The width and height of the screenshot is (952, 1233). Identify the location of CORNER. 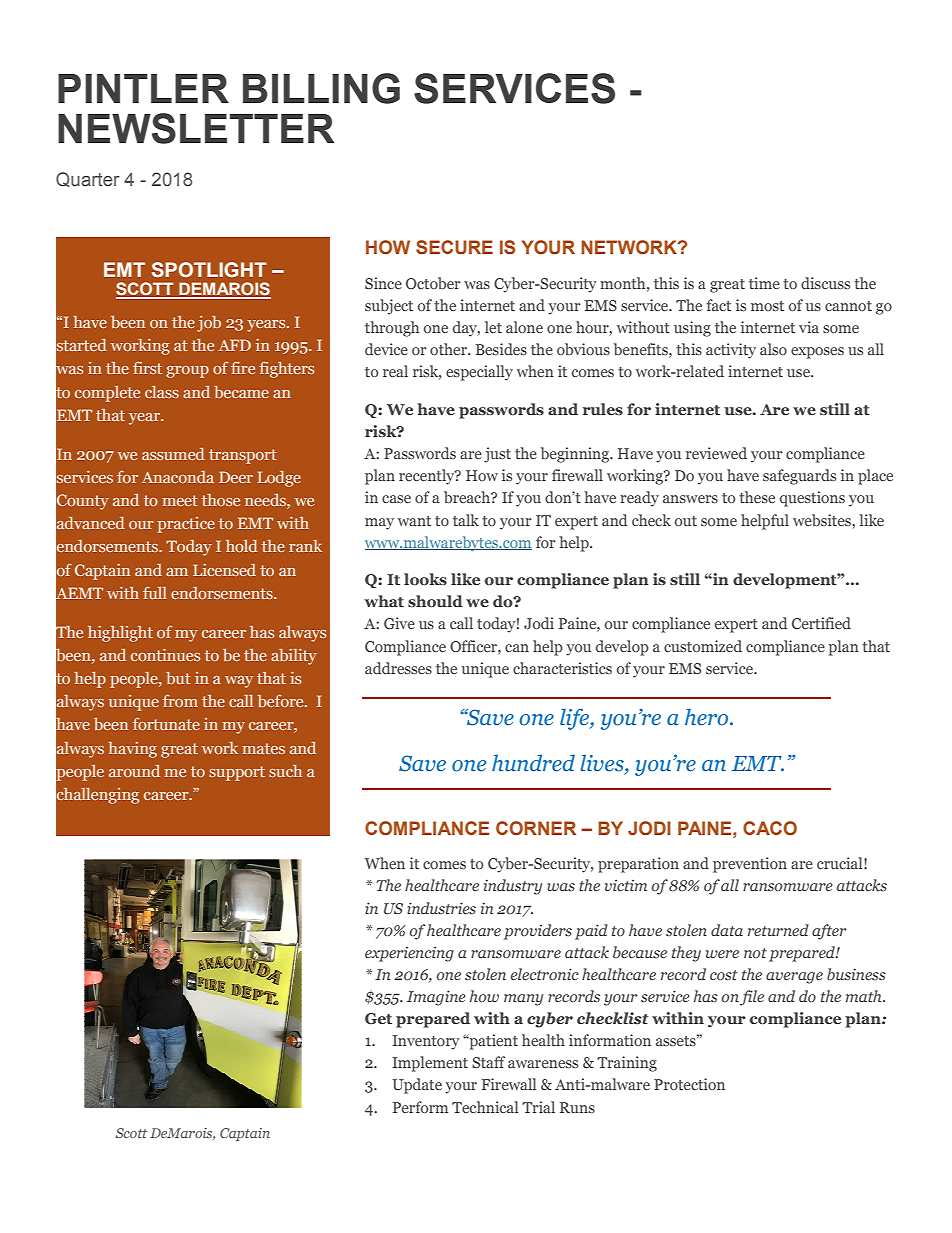
(536, 828).
